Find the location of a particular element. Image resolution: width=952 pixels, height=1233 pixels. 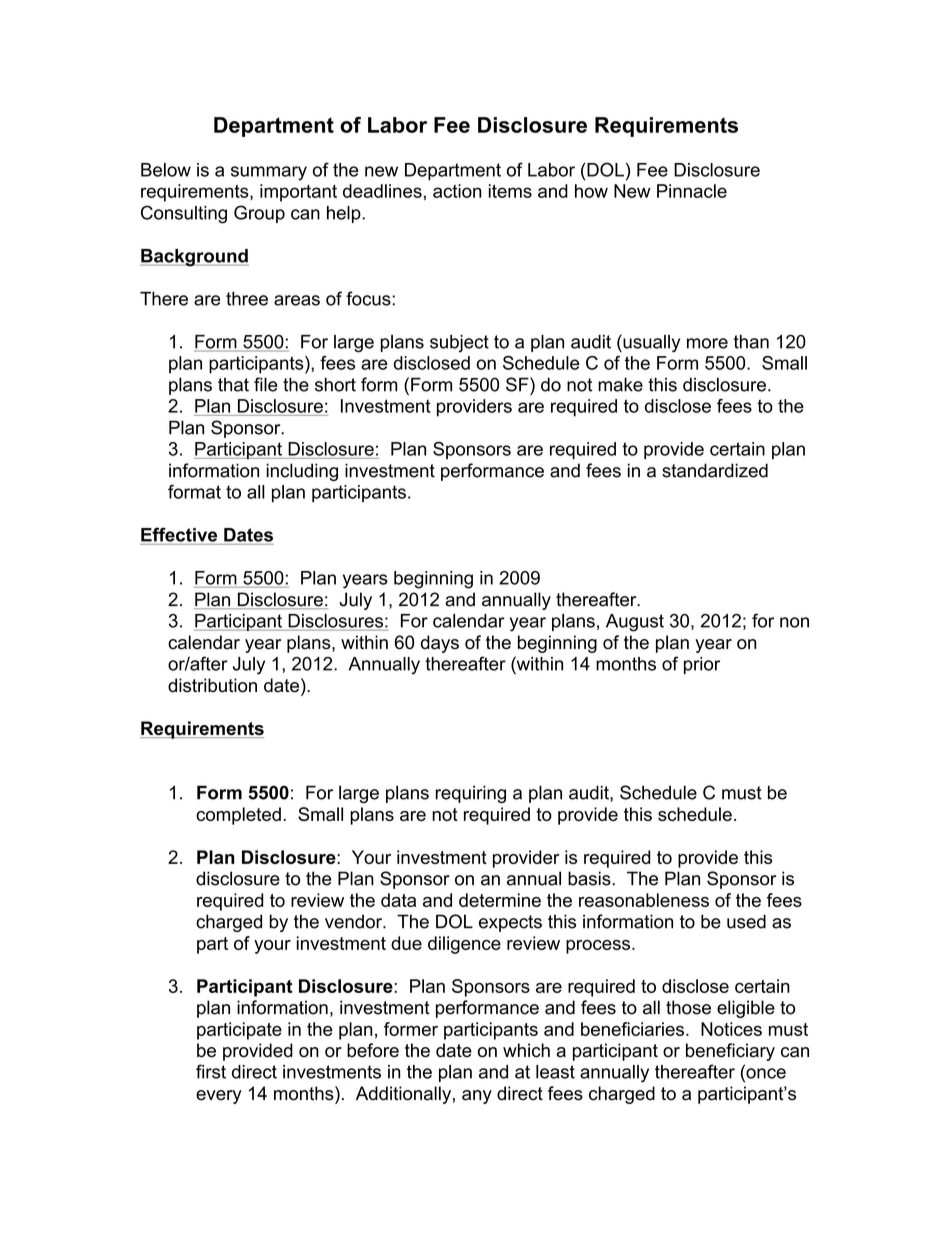

subject is located at coordinates (459, 343).
